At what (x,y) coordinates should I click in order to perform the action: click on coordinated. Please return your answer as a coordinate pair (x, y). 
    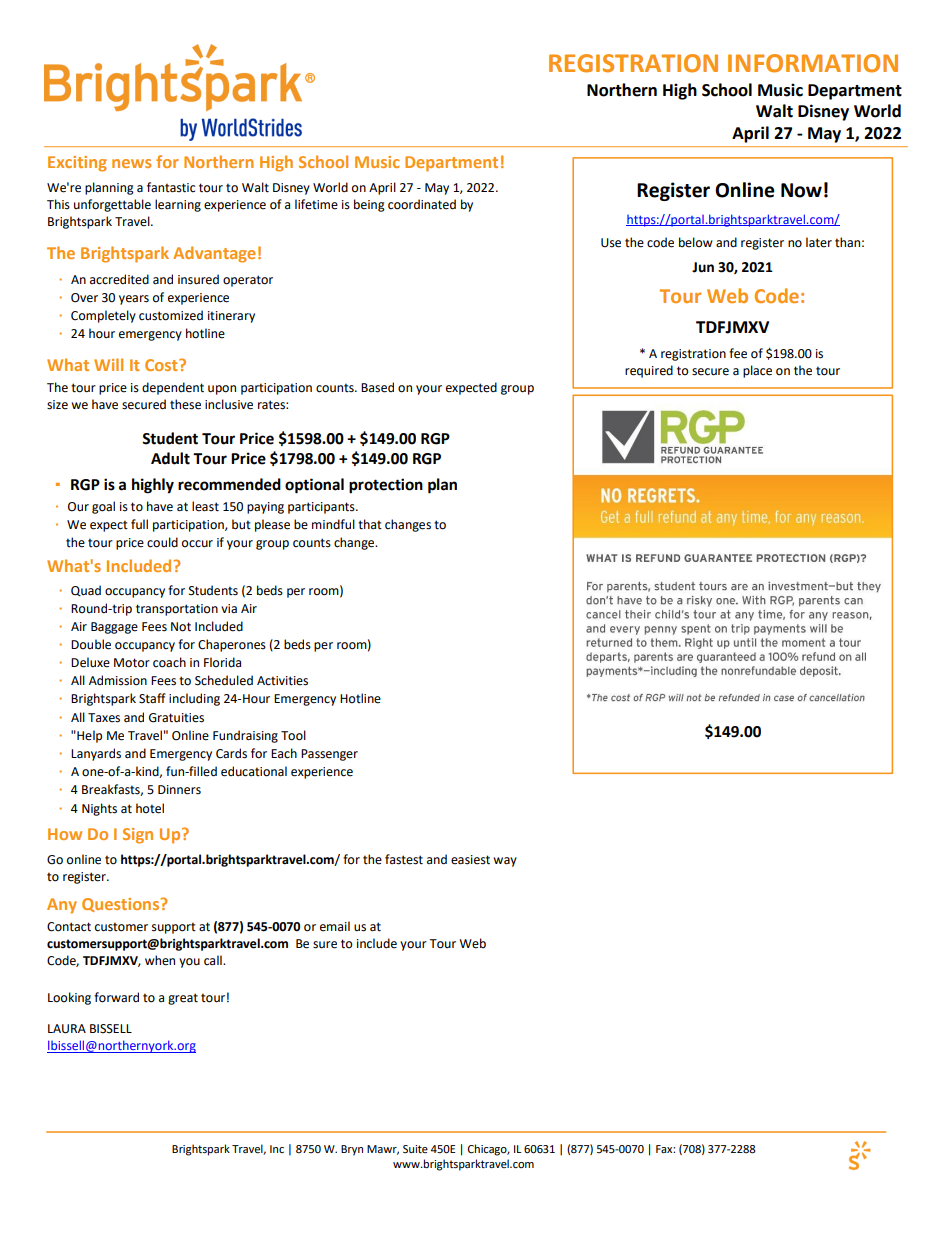
    Looking at the image, I should click on (422, 204).
